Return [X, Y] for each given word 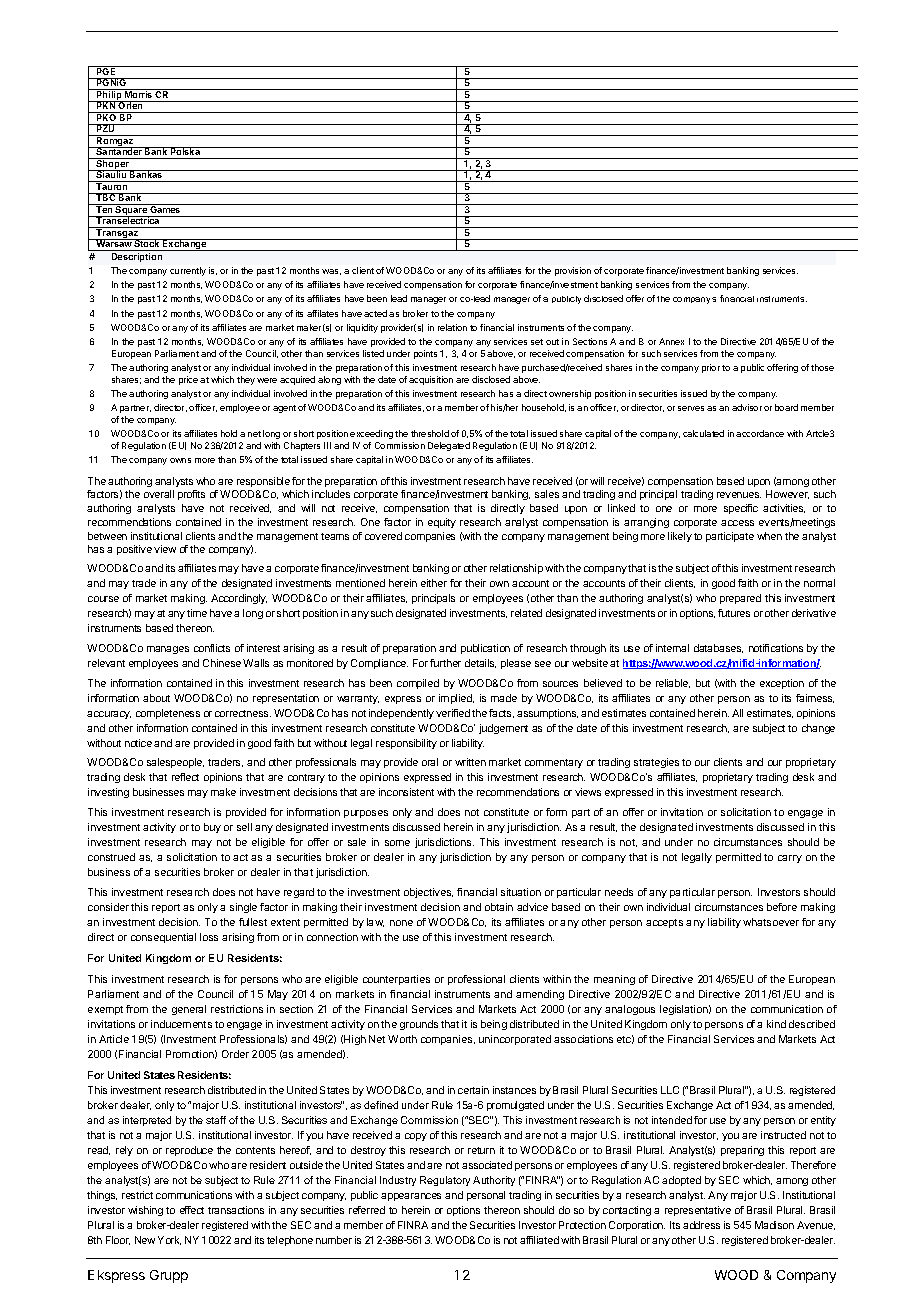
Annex [671, 341]
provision [573, 271]
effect [192, 1210]
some [397, 843]
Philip [109, 96]
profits [191, 495]
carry [790, 859]
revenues [739, 495]
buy [212, 828]
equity [442, 523]
